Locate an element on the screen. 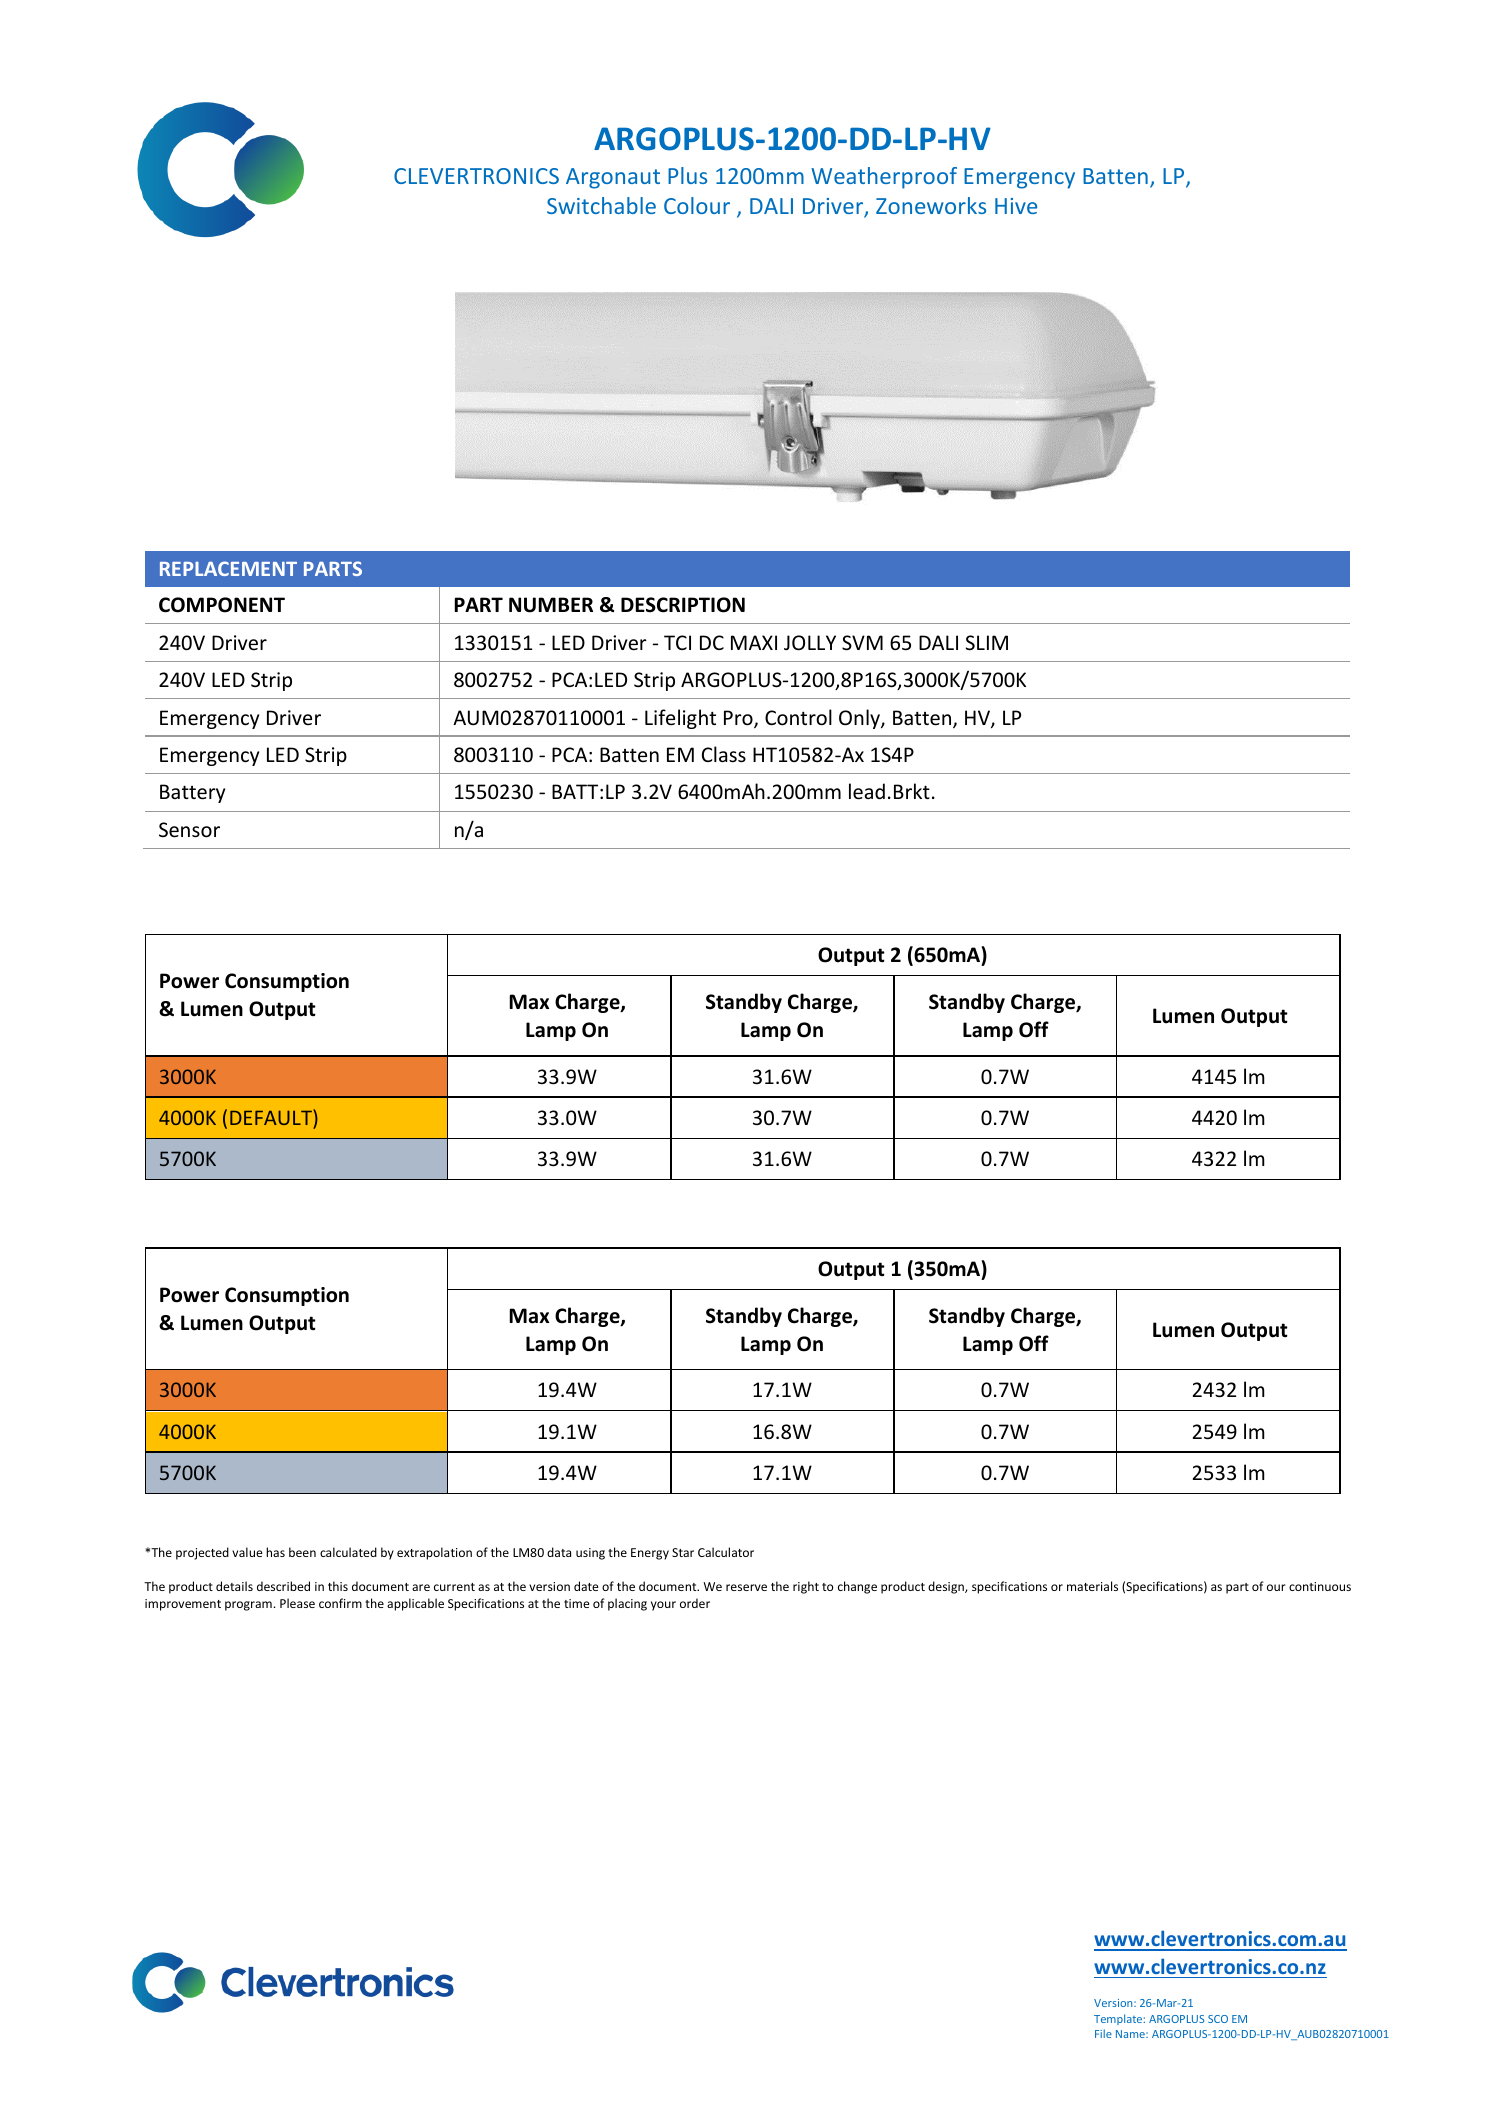 The width and height of the screenshot is (1497, 2118). been is located at coordinates (302, 1552).
